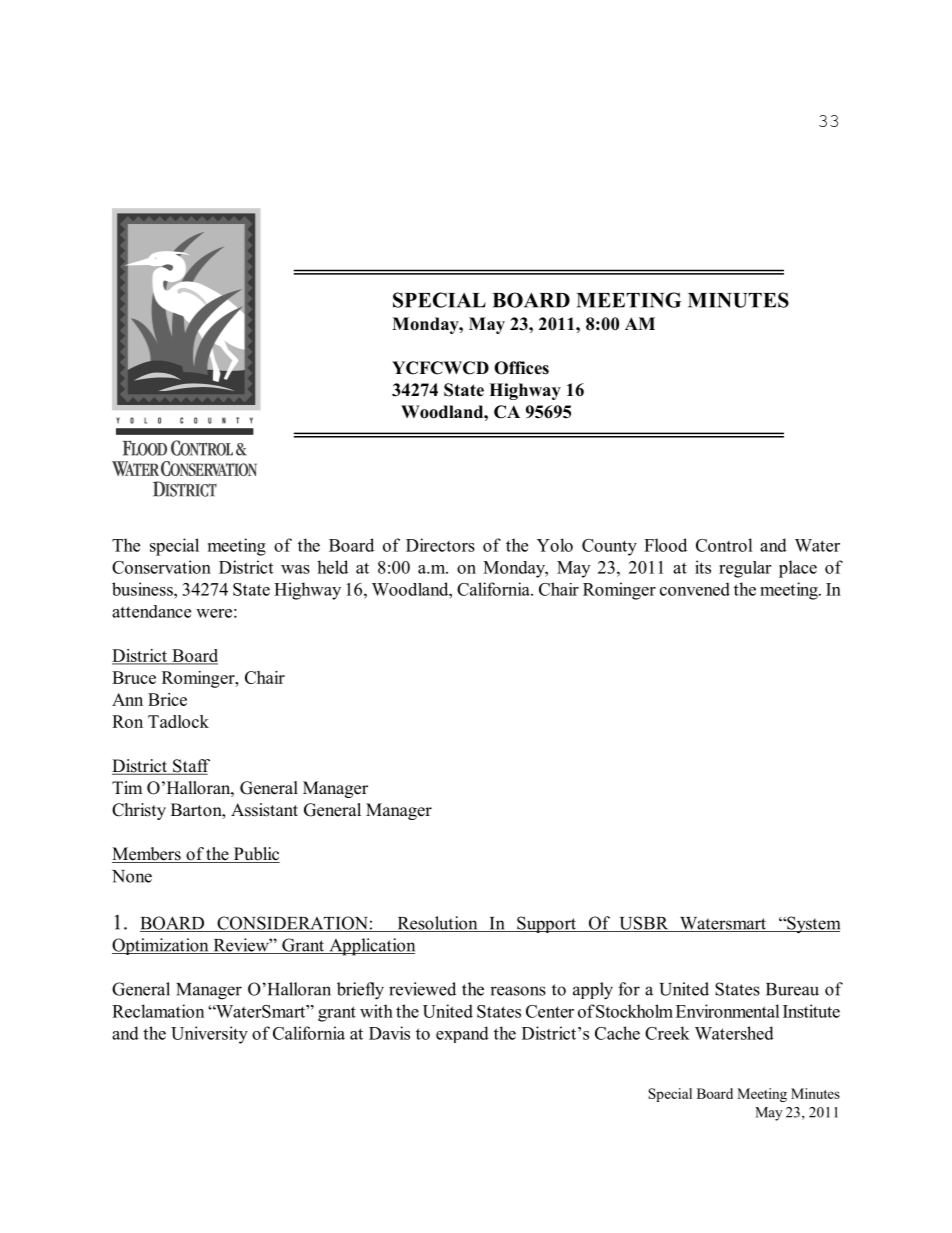  What do you see at coordinates (724, 545) in the document?
I see `Control` at bounding box center [724, 545].
